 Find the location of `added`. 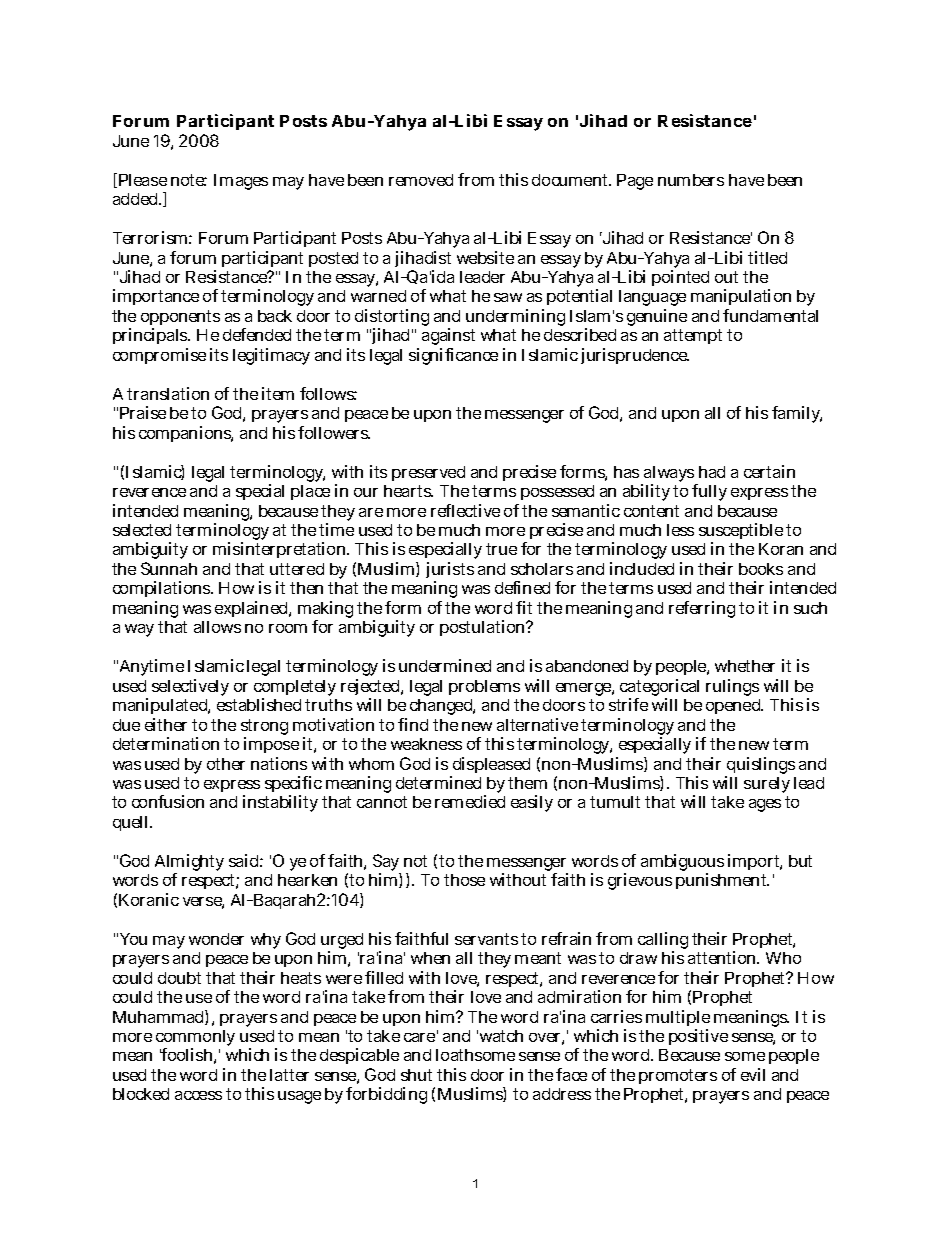

added is located at coordinates (136, 199).
